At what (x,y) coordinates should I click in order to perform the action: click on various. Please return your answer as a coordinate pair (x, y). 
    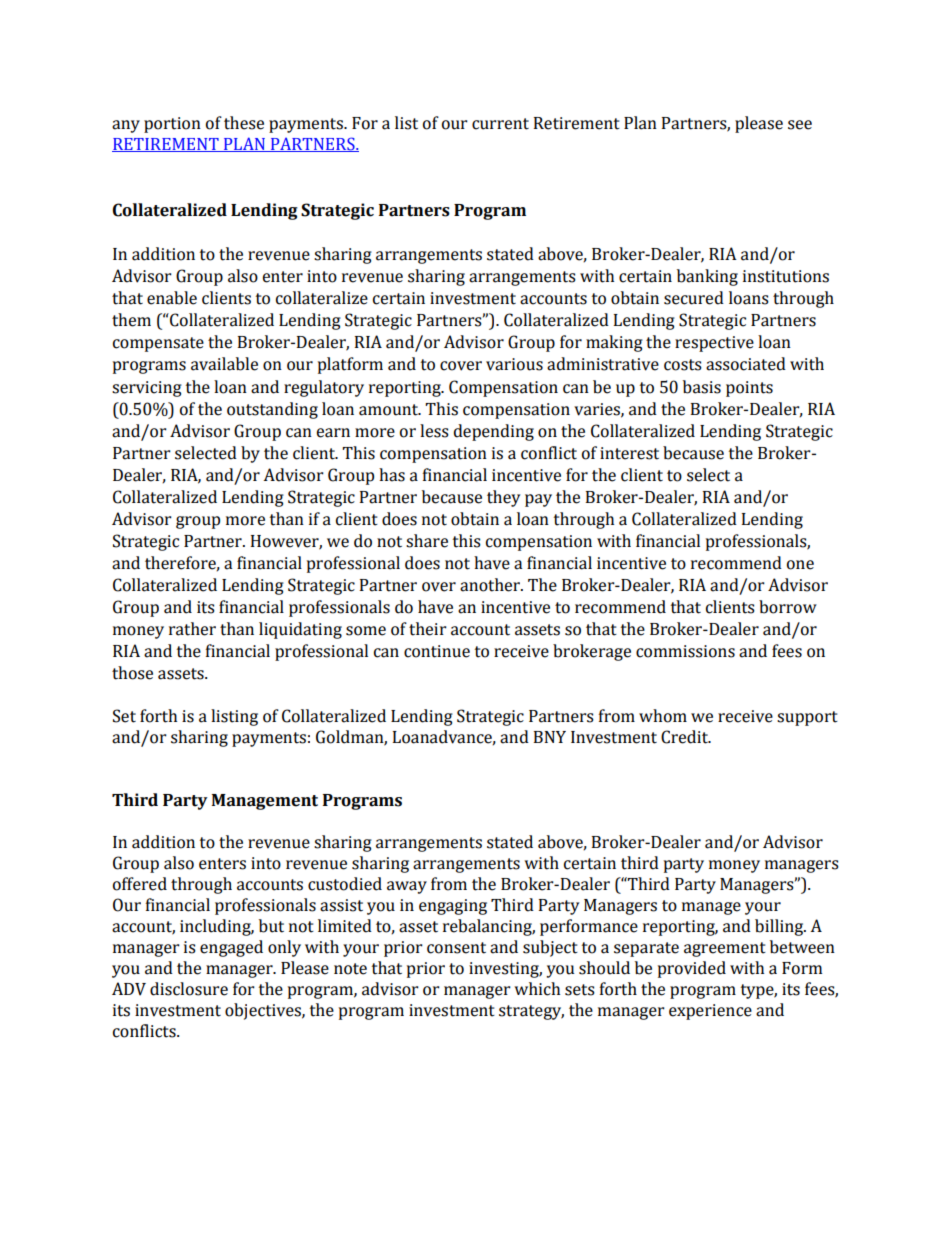
    Looking at the image, I should click on (514, 364).
